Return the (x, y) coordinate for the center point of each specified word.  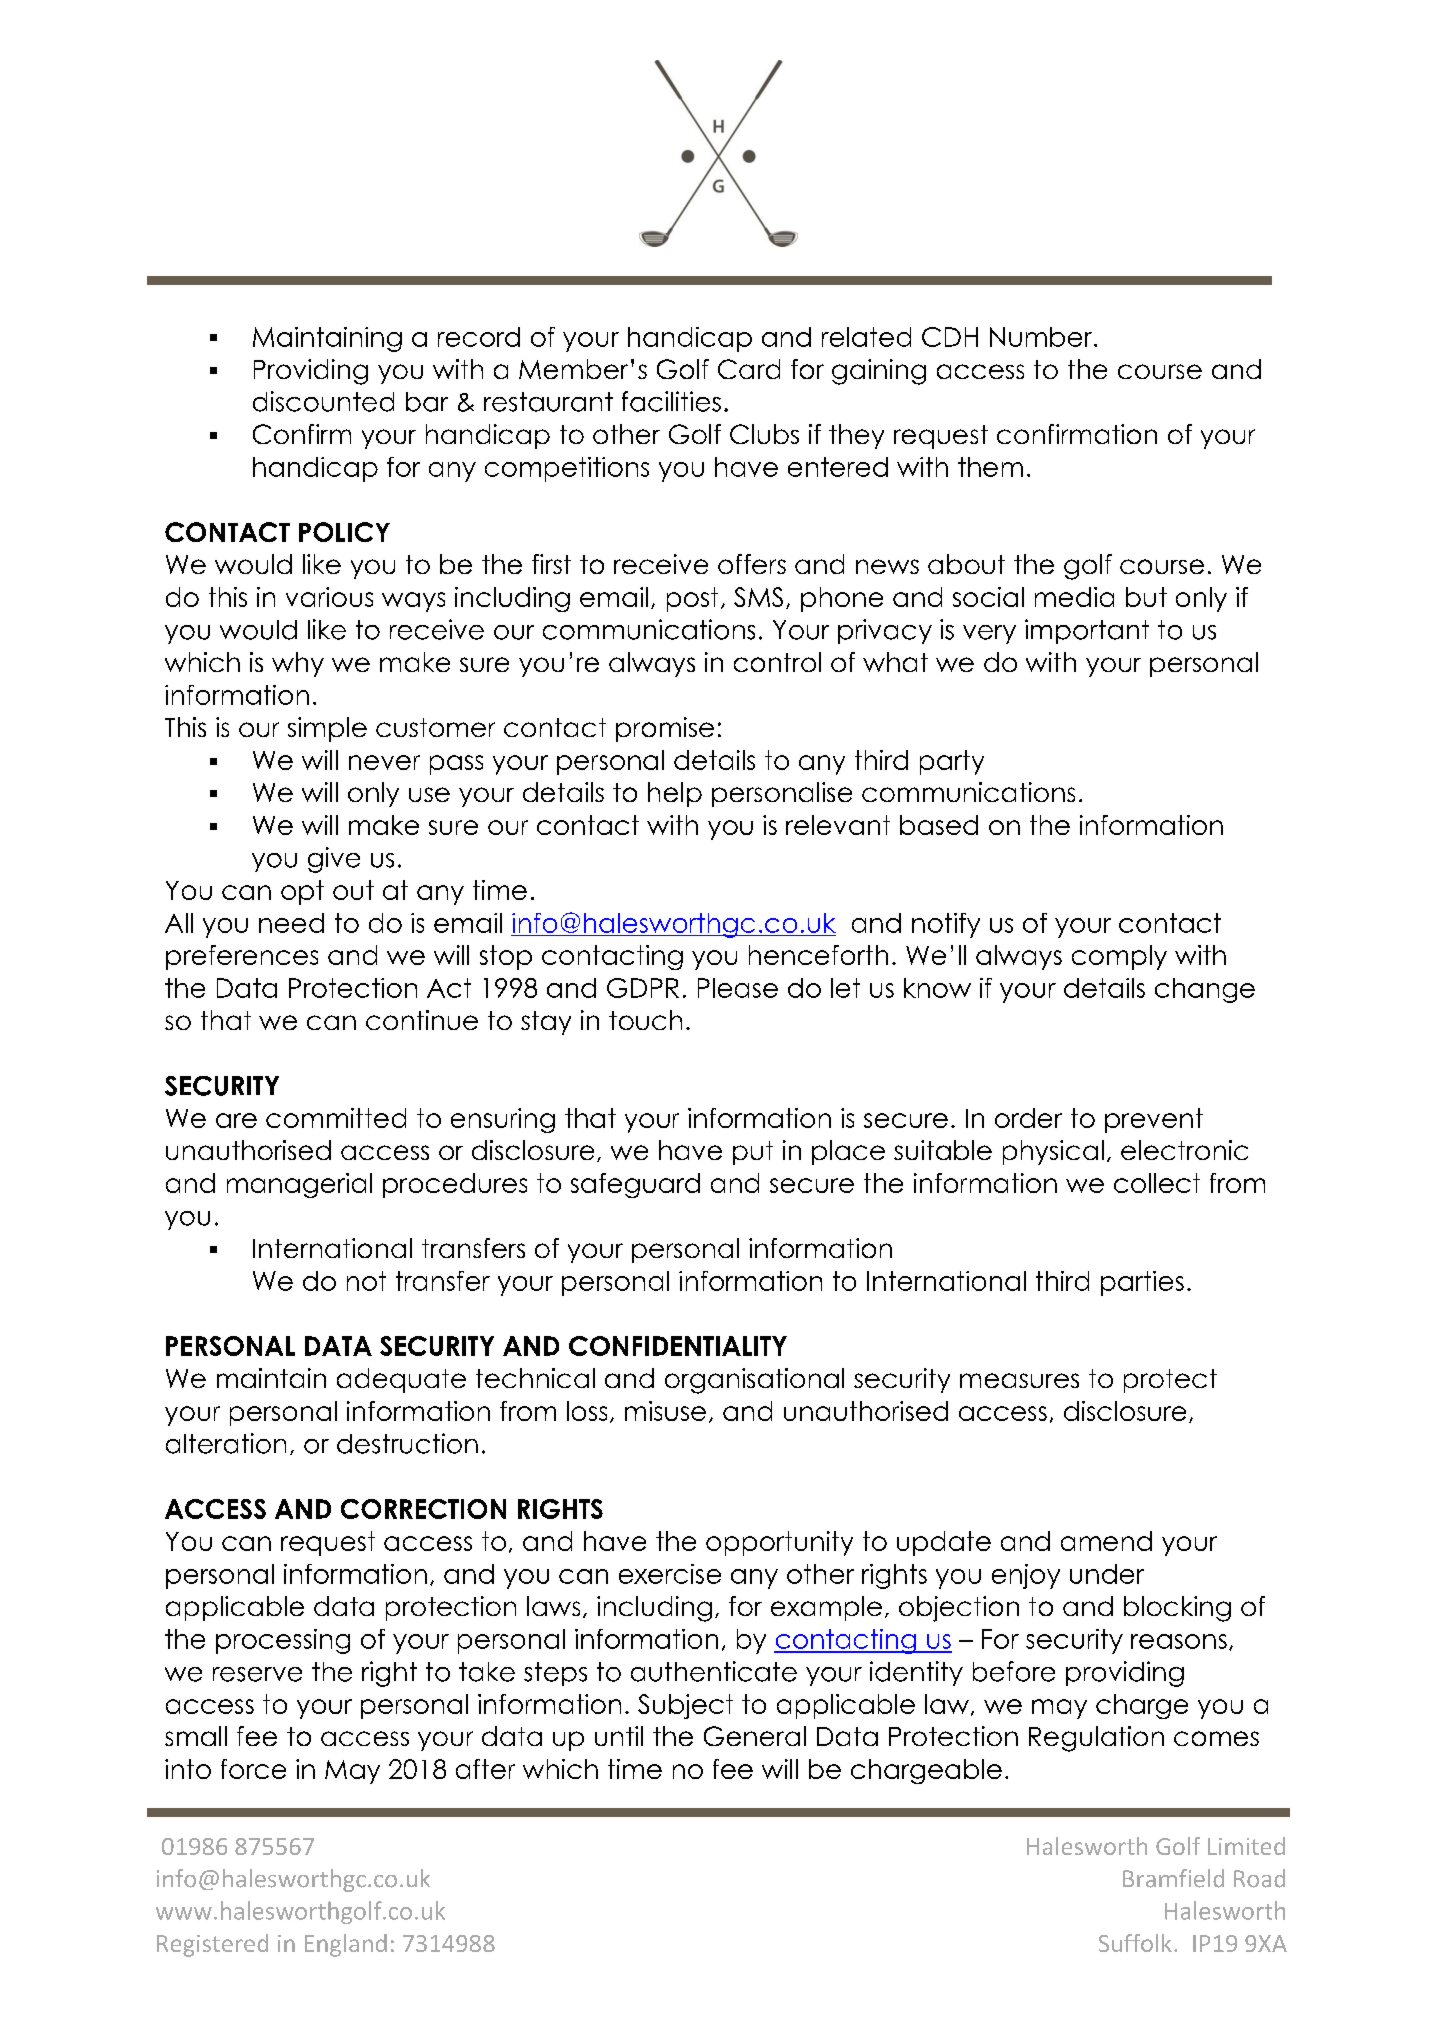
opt (302, 892)
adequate (401, 1380)
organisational (754, 1381)
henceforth (818, 955)
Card (749, 369)
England (346, 1945)
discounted (323, 401)
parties (1142, 1283)
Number (1042, 337)
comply (1119, 957)
